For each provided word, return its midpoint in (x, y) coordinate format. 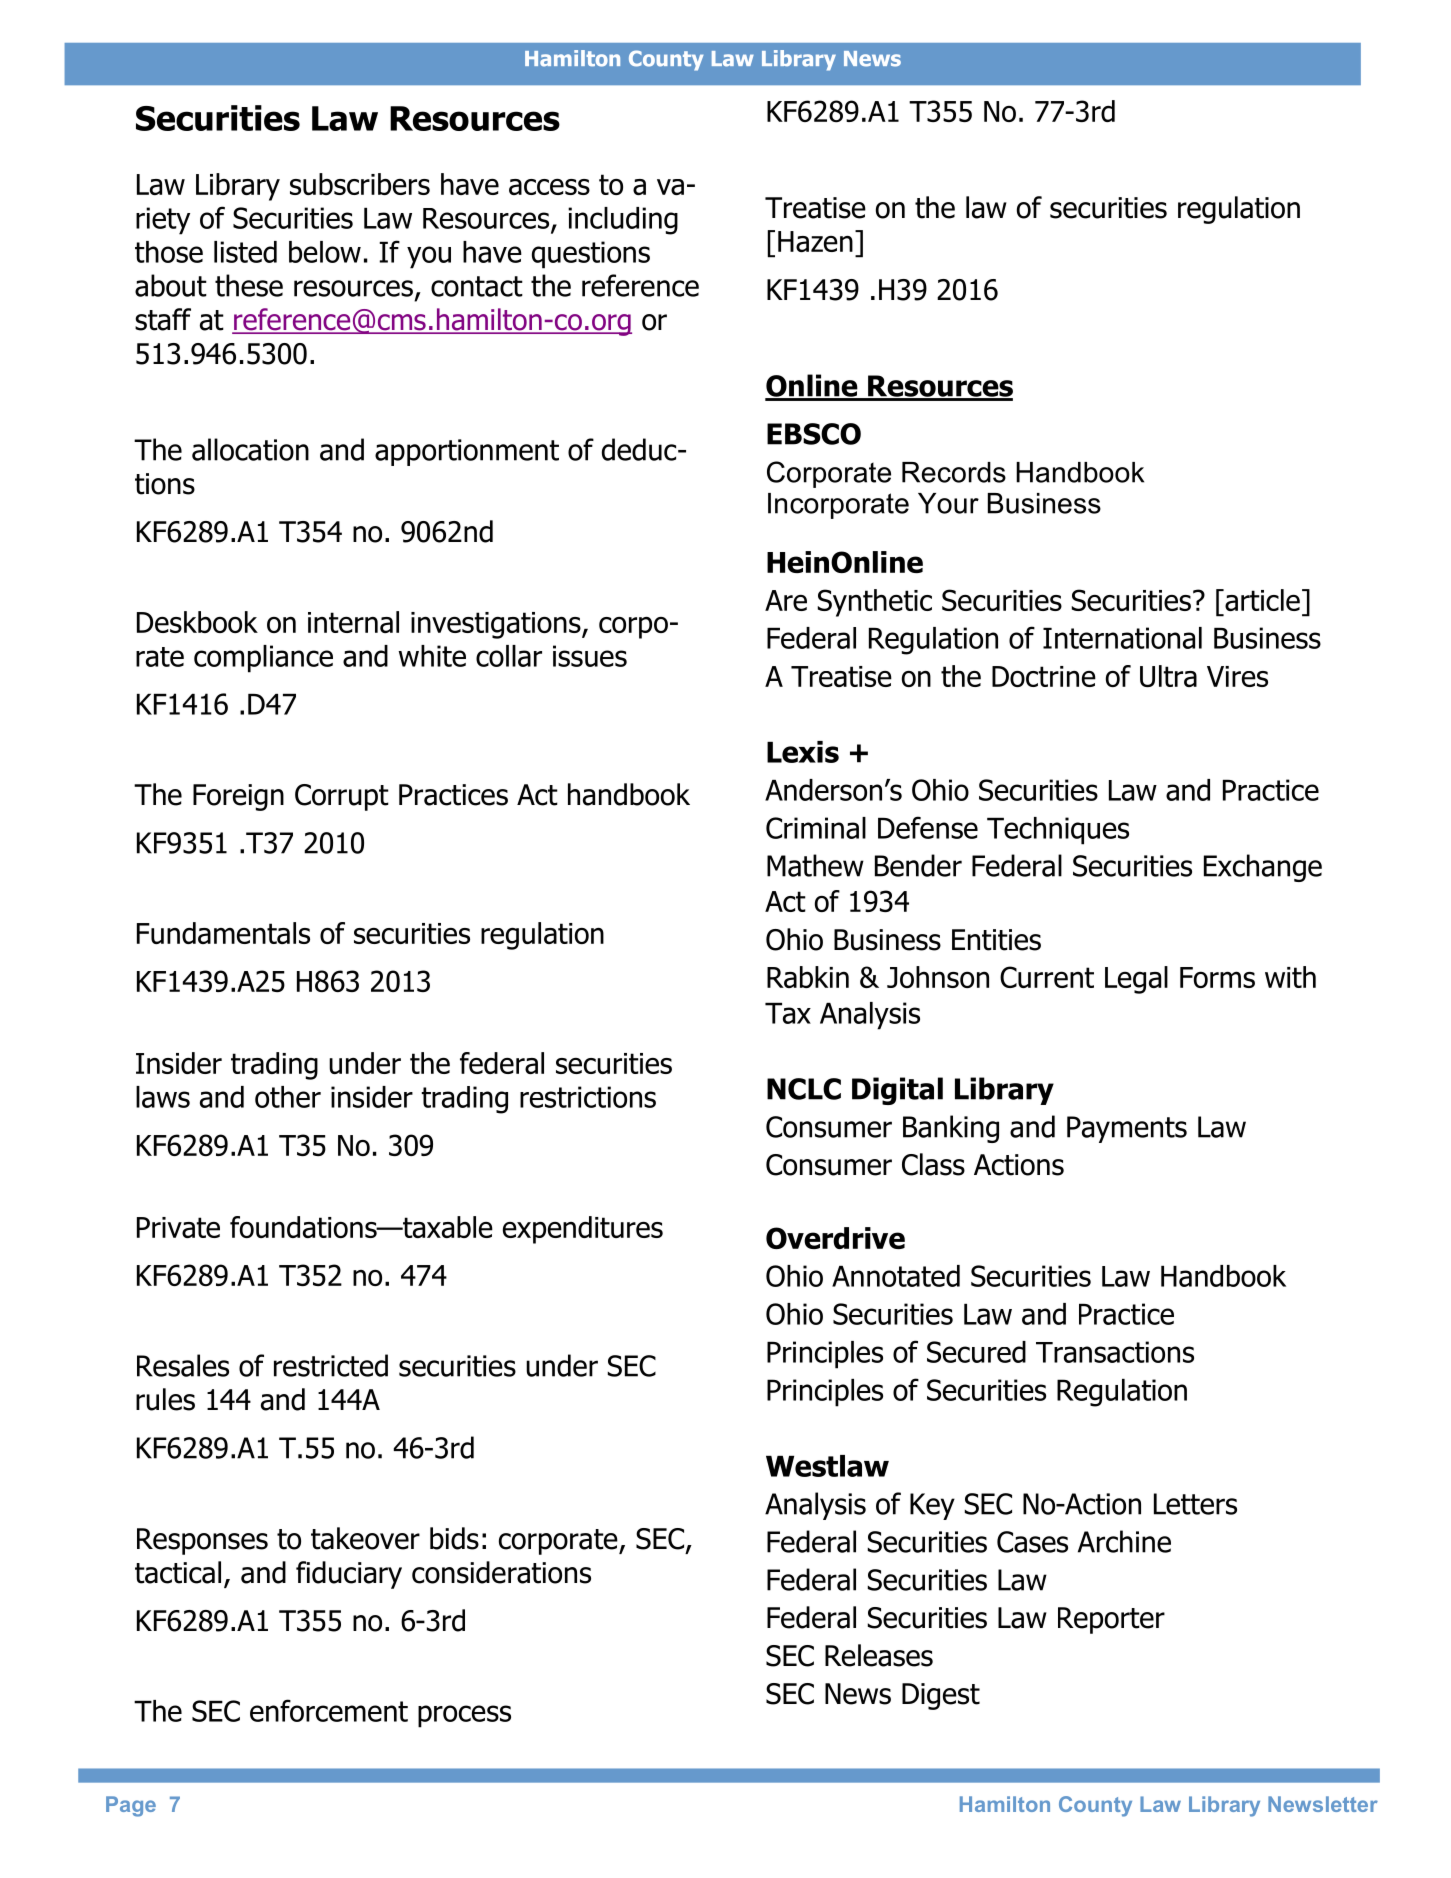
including (623, 221)
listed (245, 252)
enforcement (329, 1710)
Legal (1136, 980)
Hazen (815, 241)
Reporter (1111, 1620)
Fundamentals (223, 933)
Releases (879, 1655)
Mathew (815, 865)
